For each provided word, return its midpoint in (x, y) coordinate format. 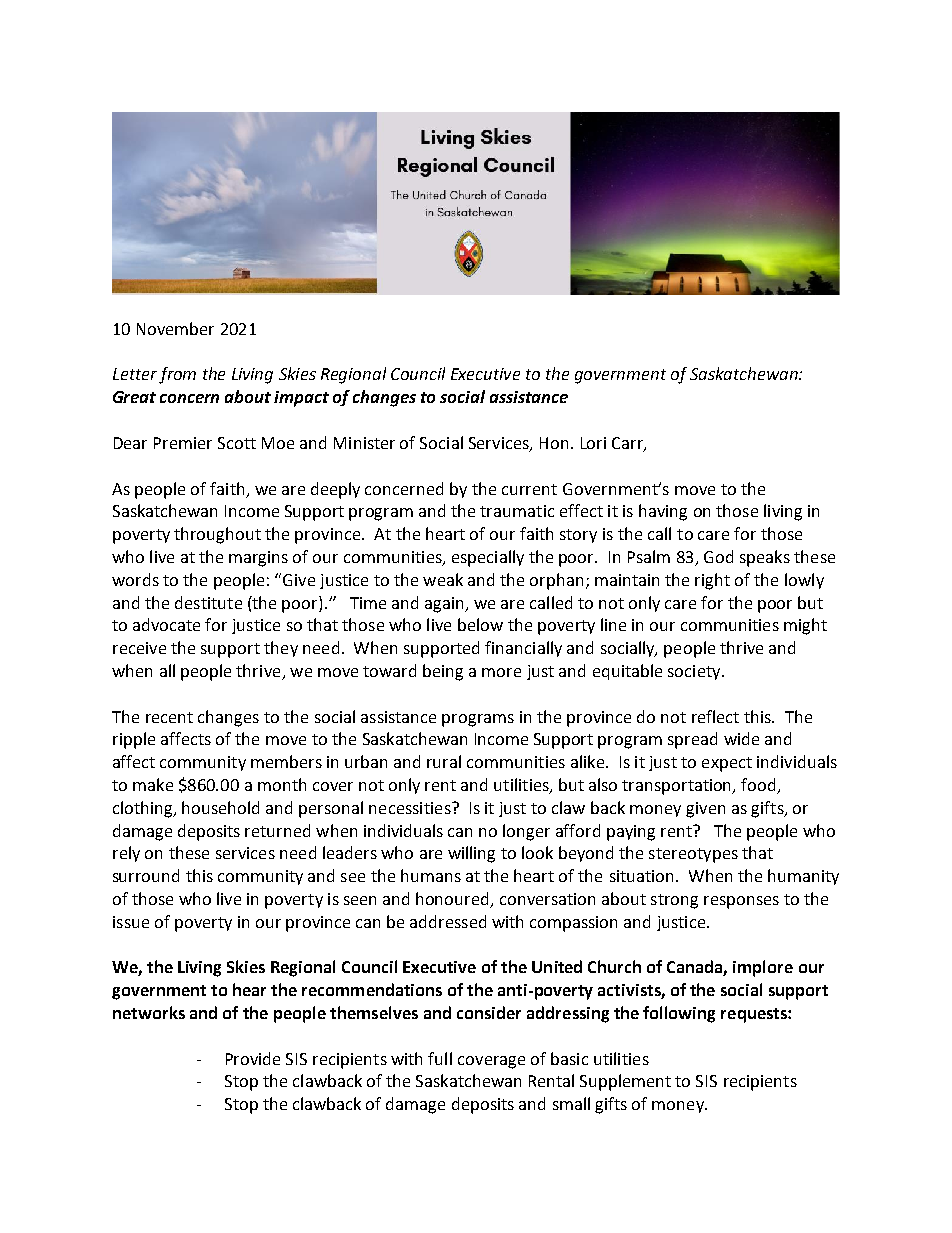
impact (301, 399)
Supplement (625, 1082)
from (177, 375)
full (440, 1058)
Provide (253, 1058)
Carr (628, 444)
